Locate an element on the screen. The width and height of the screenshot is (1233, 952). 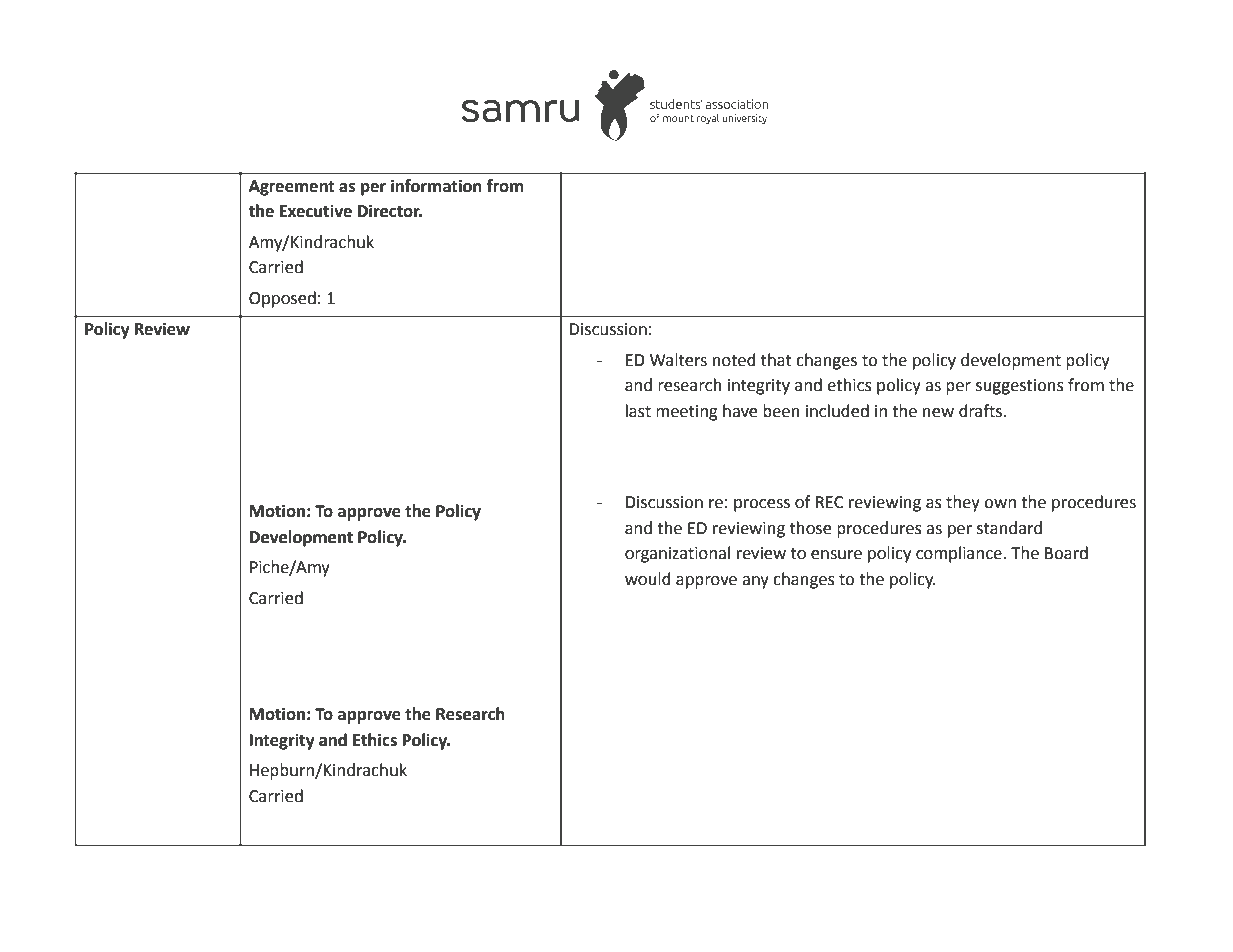
that is located at coordinates (776, 360).
